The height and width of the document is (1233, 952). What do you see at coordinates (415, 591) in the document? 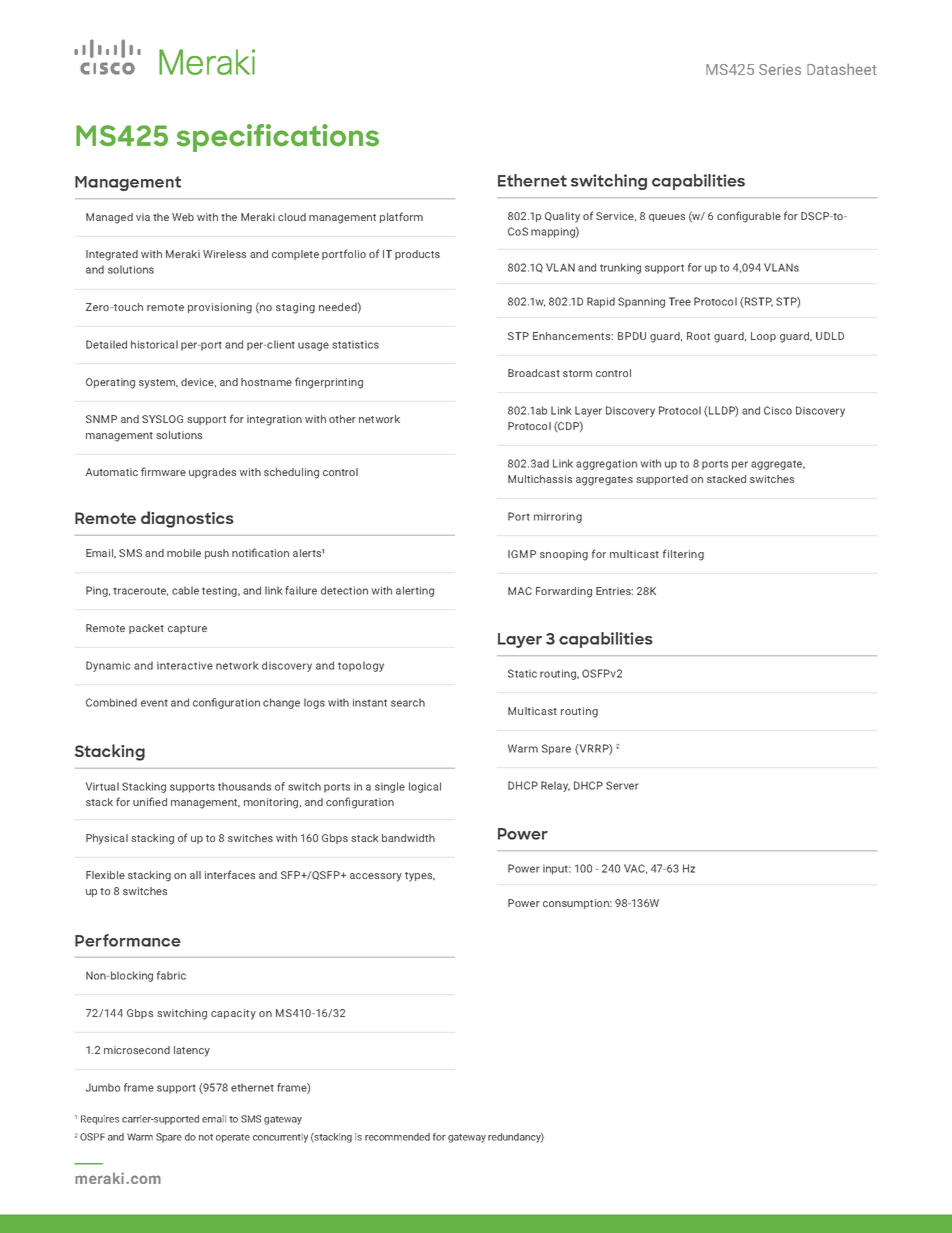
I see `alerting` at bounding box center [415, 591].
